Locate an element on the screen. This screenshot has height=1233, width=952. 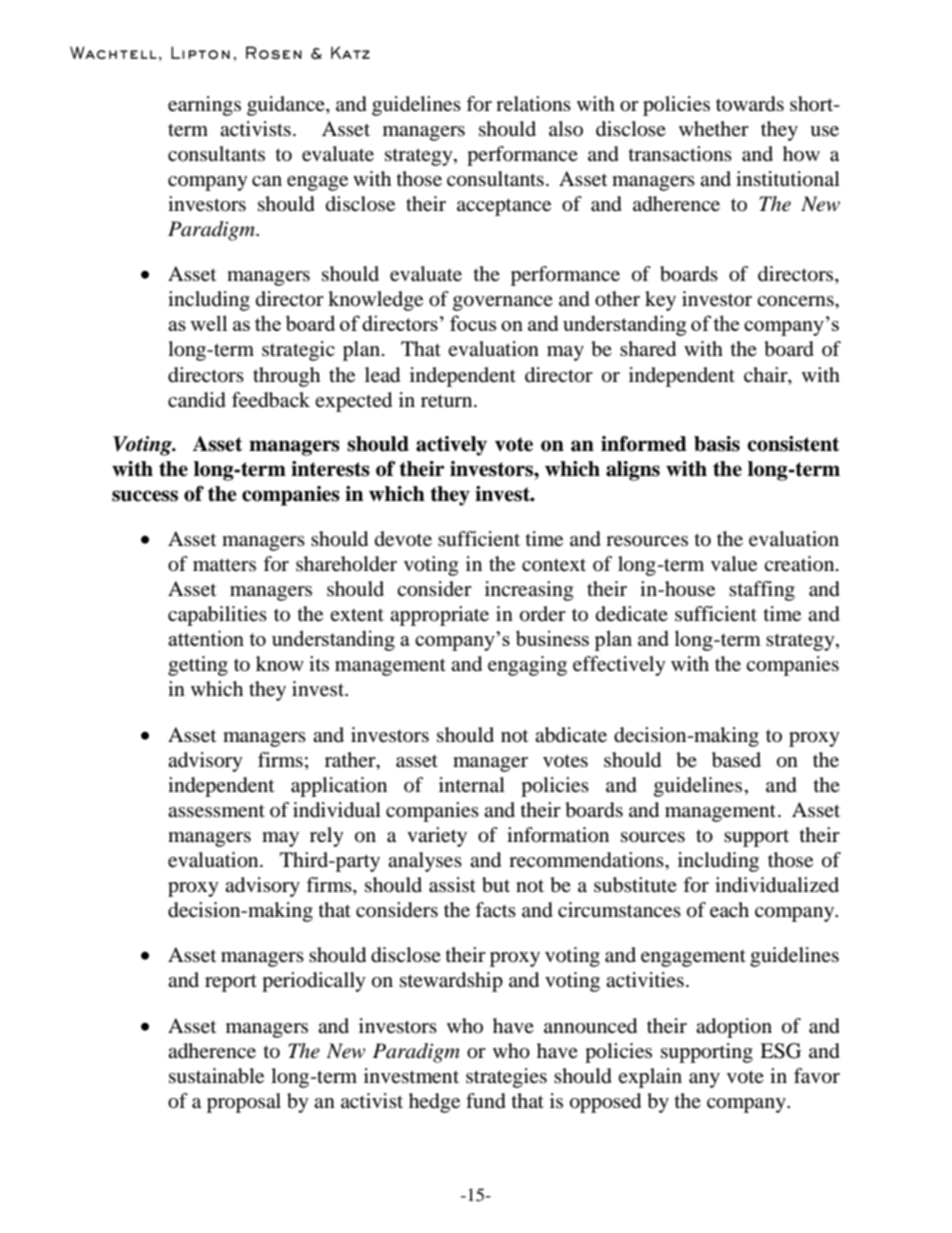
whether is located at coordinates (714, 129).
